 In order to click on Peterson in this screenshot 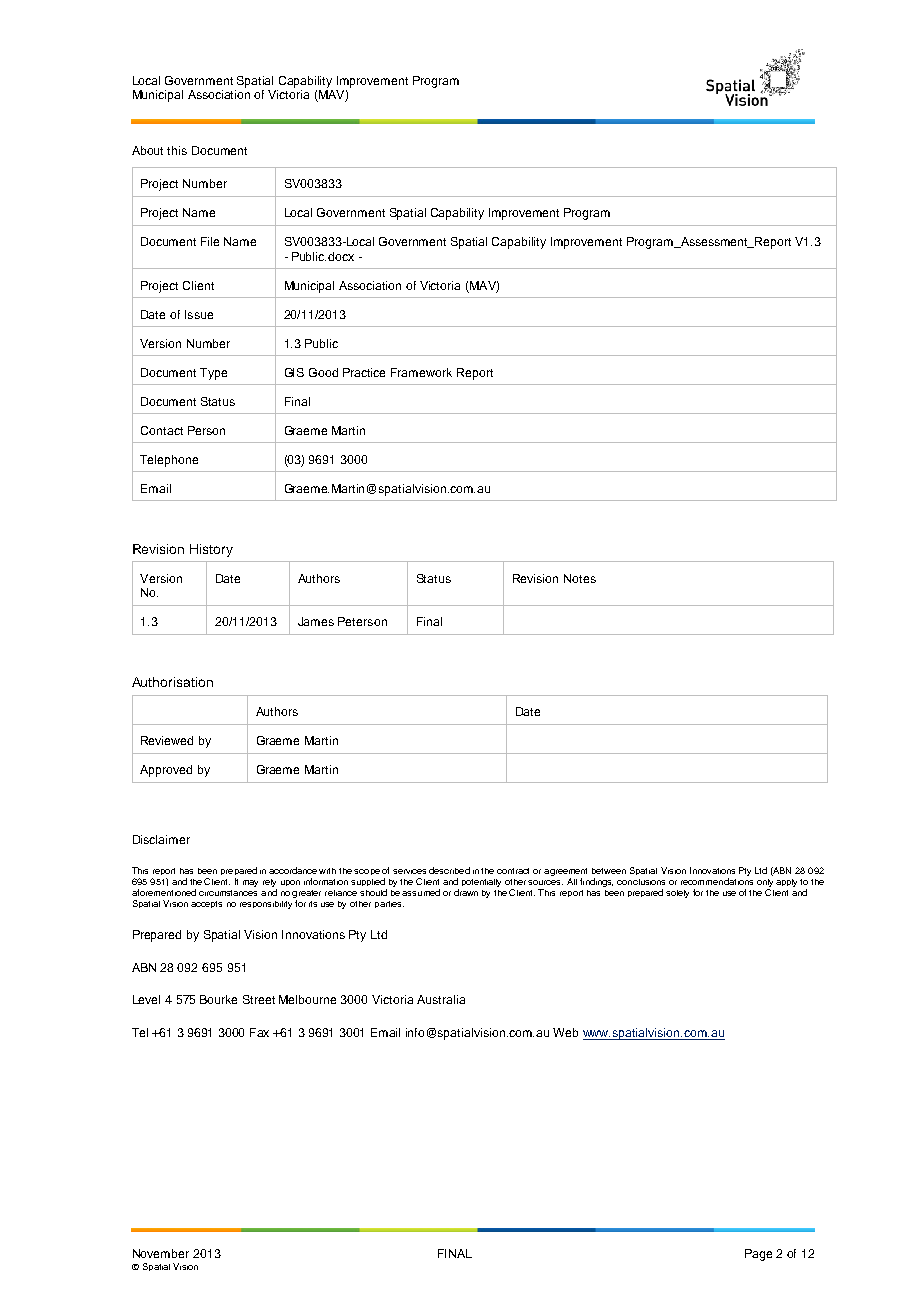, I will do `click(362, 621)`.
